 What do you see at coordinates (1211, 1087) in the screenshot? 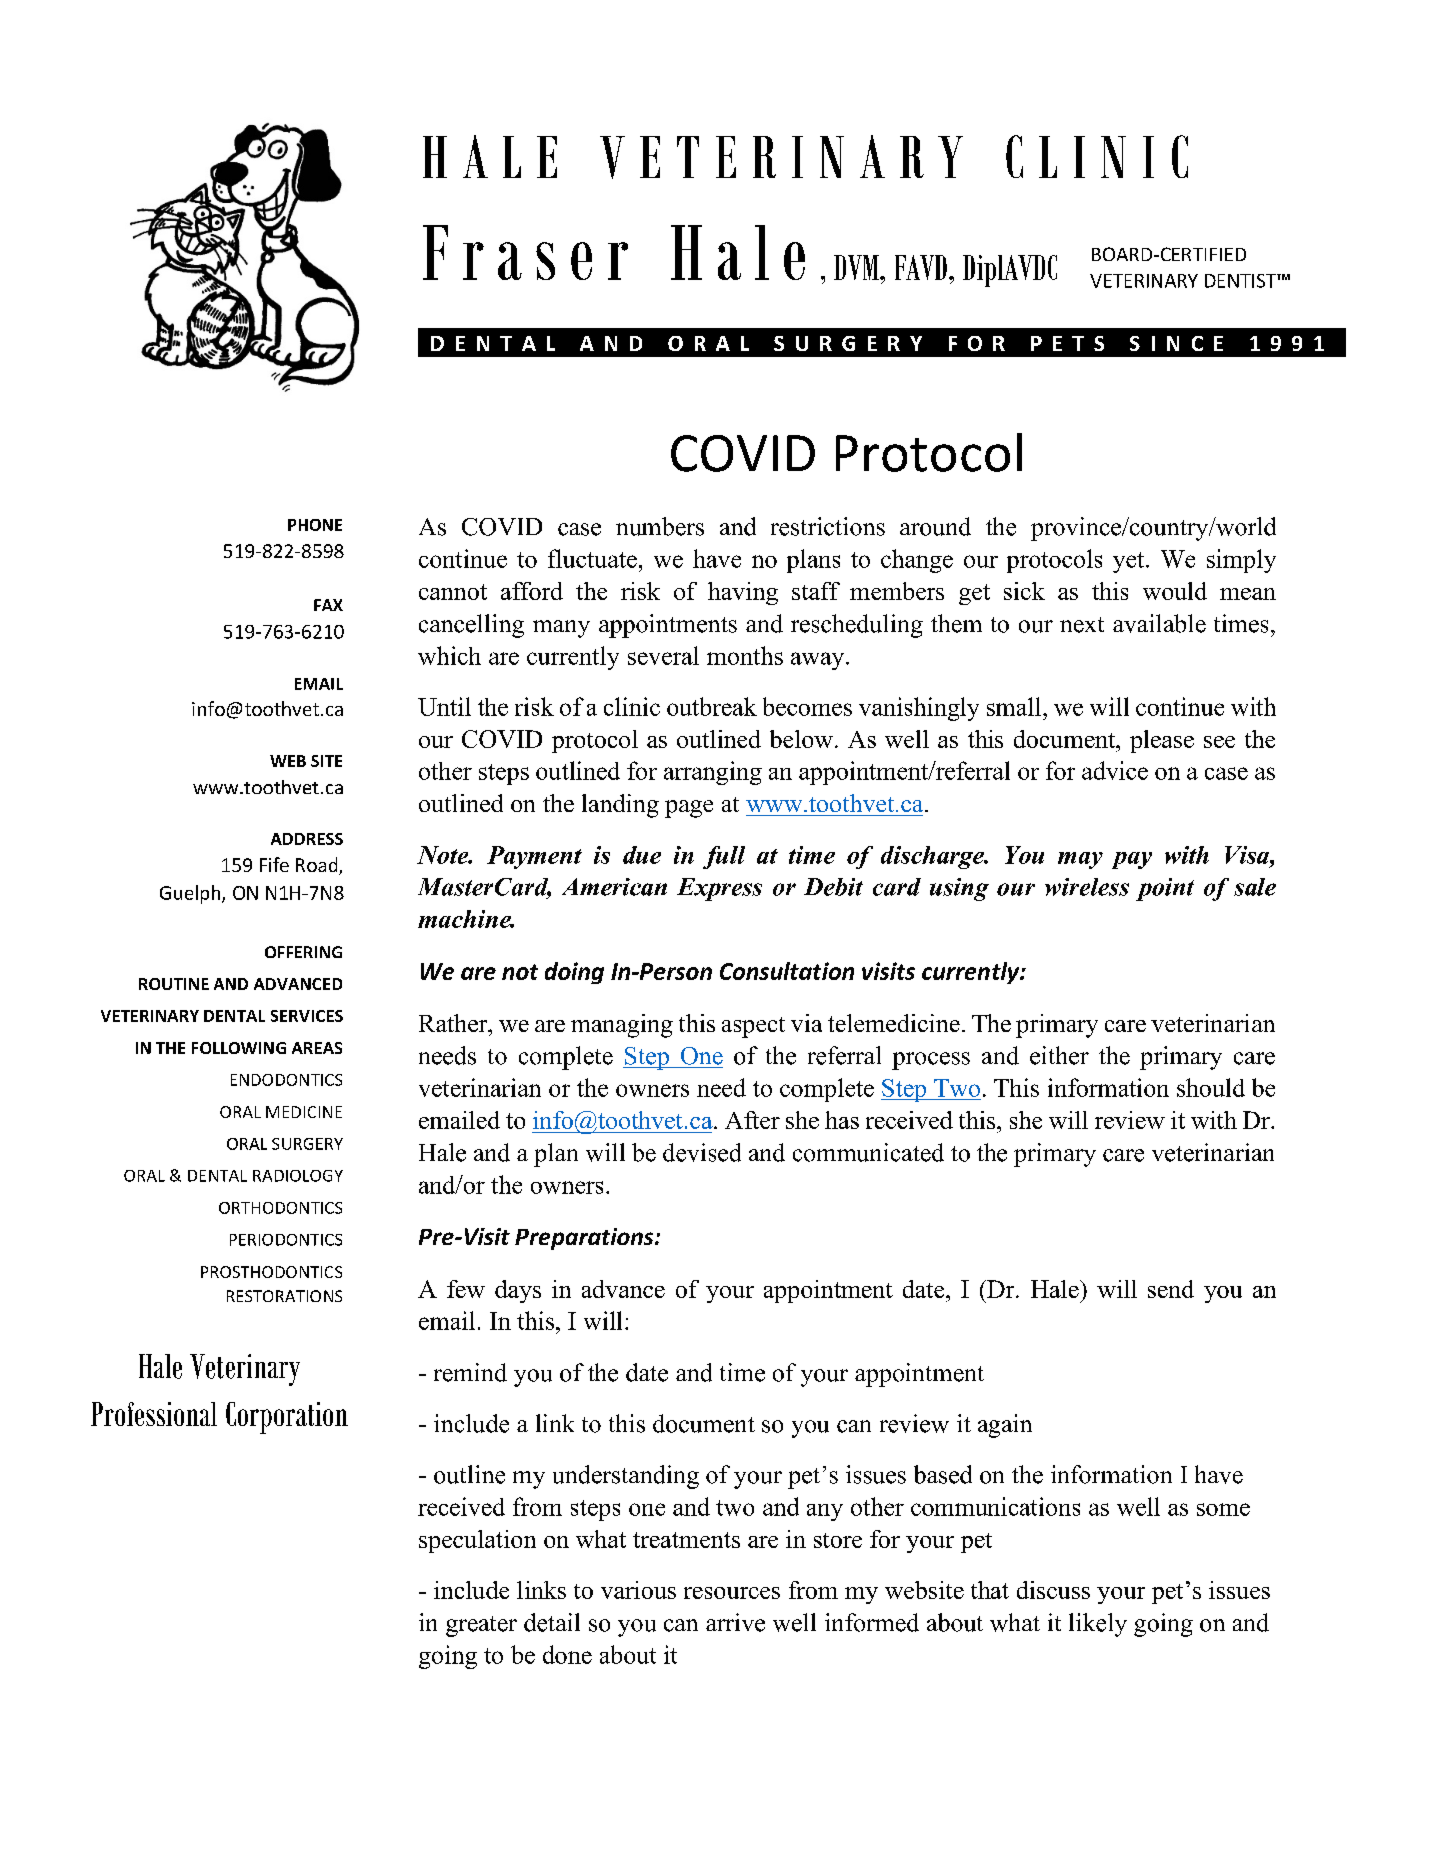
I see `should` at bounding box center [1211, 1087].
